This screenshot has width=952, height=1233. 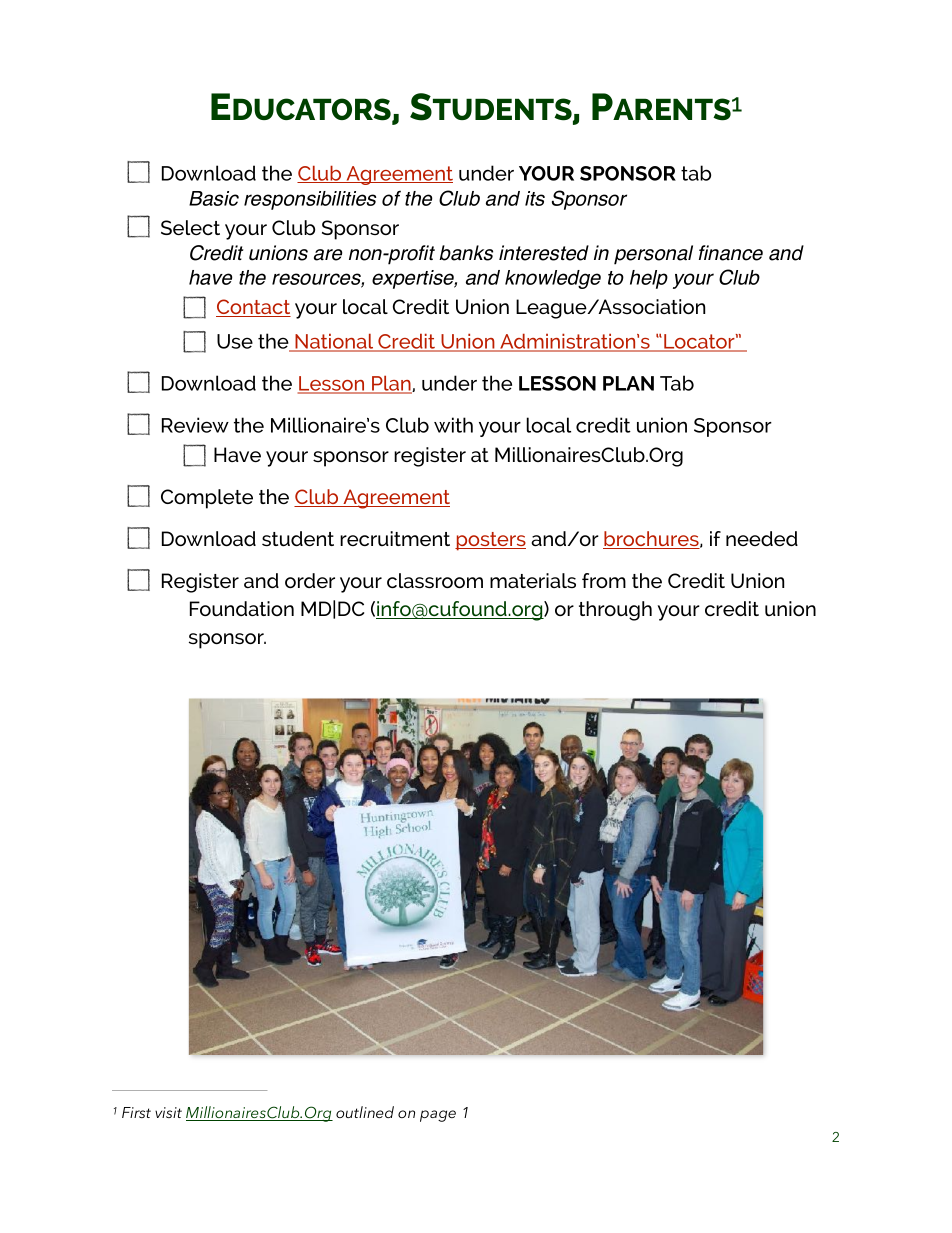 What do you see at coordinates (438, 1116) in the screenshot?
I see `page` at bounding box center [438, 1116].
